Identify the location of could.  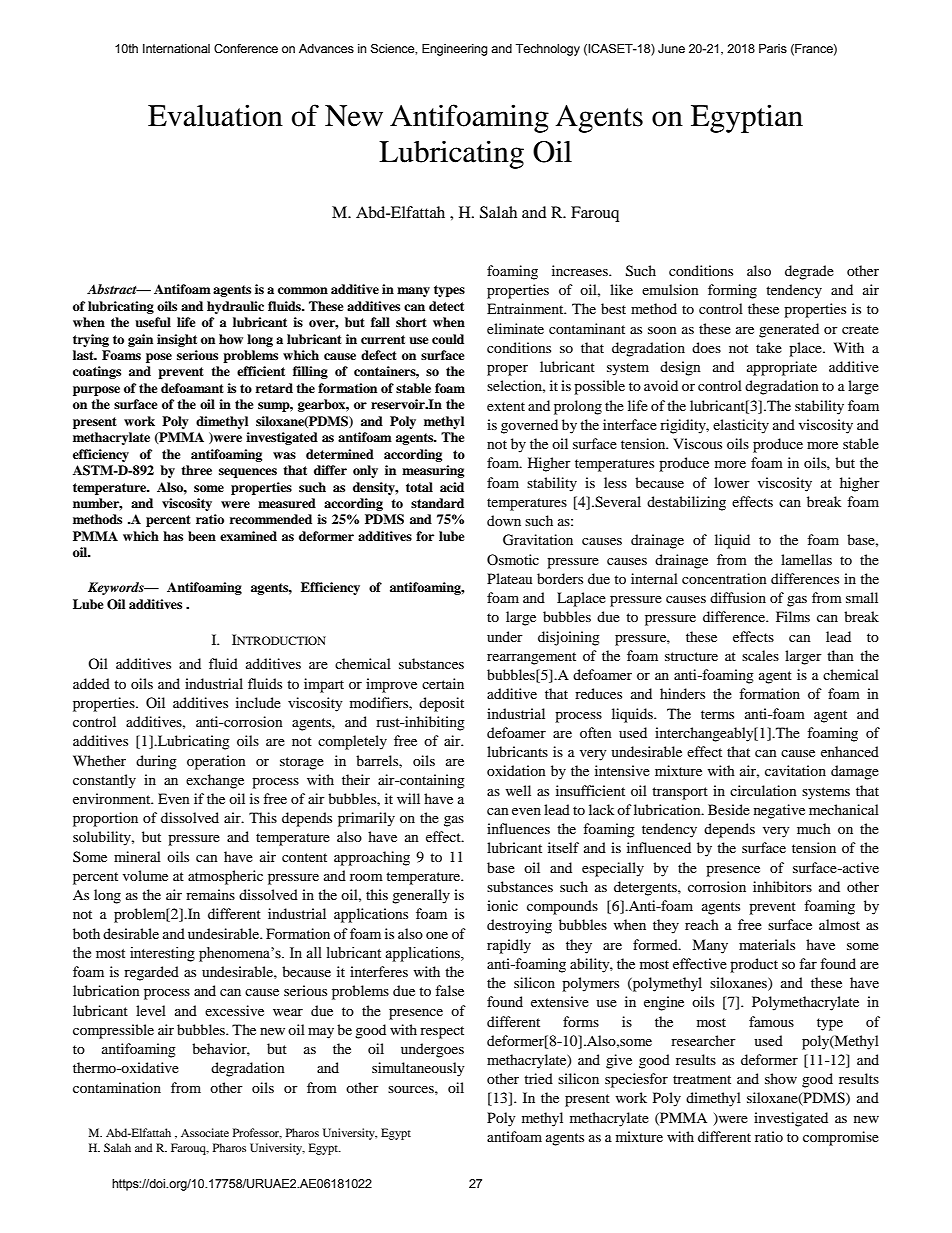
(448, 339).
